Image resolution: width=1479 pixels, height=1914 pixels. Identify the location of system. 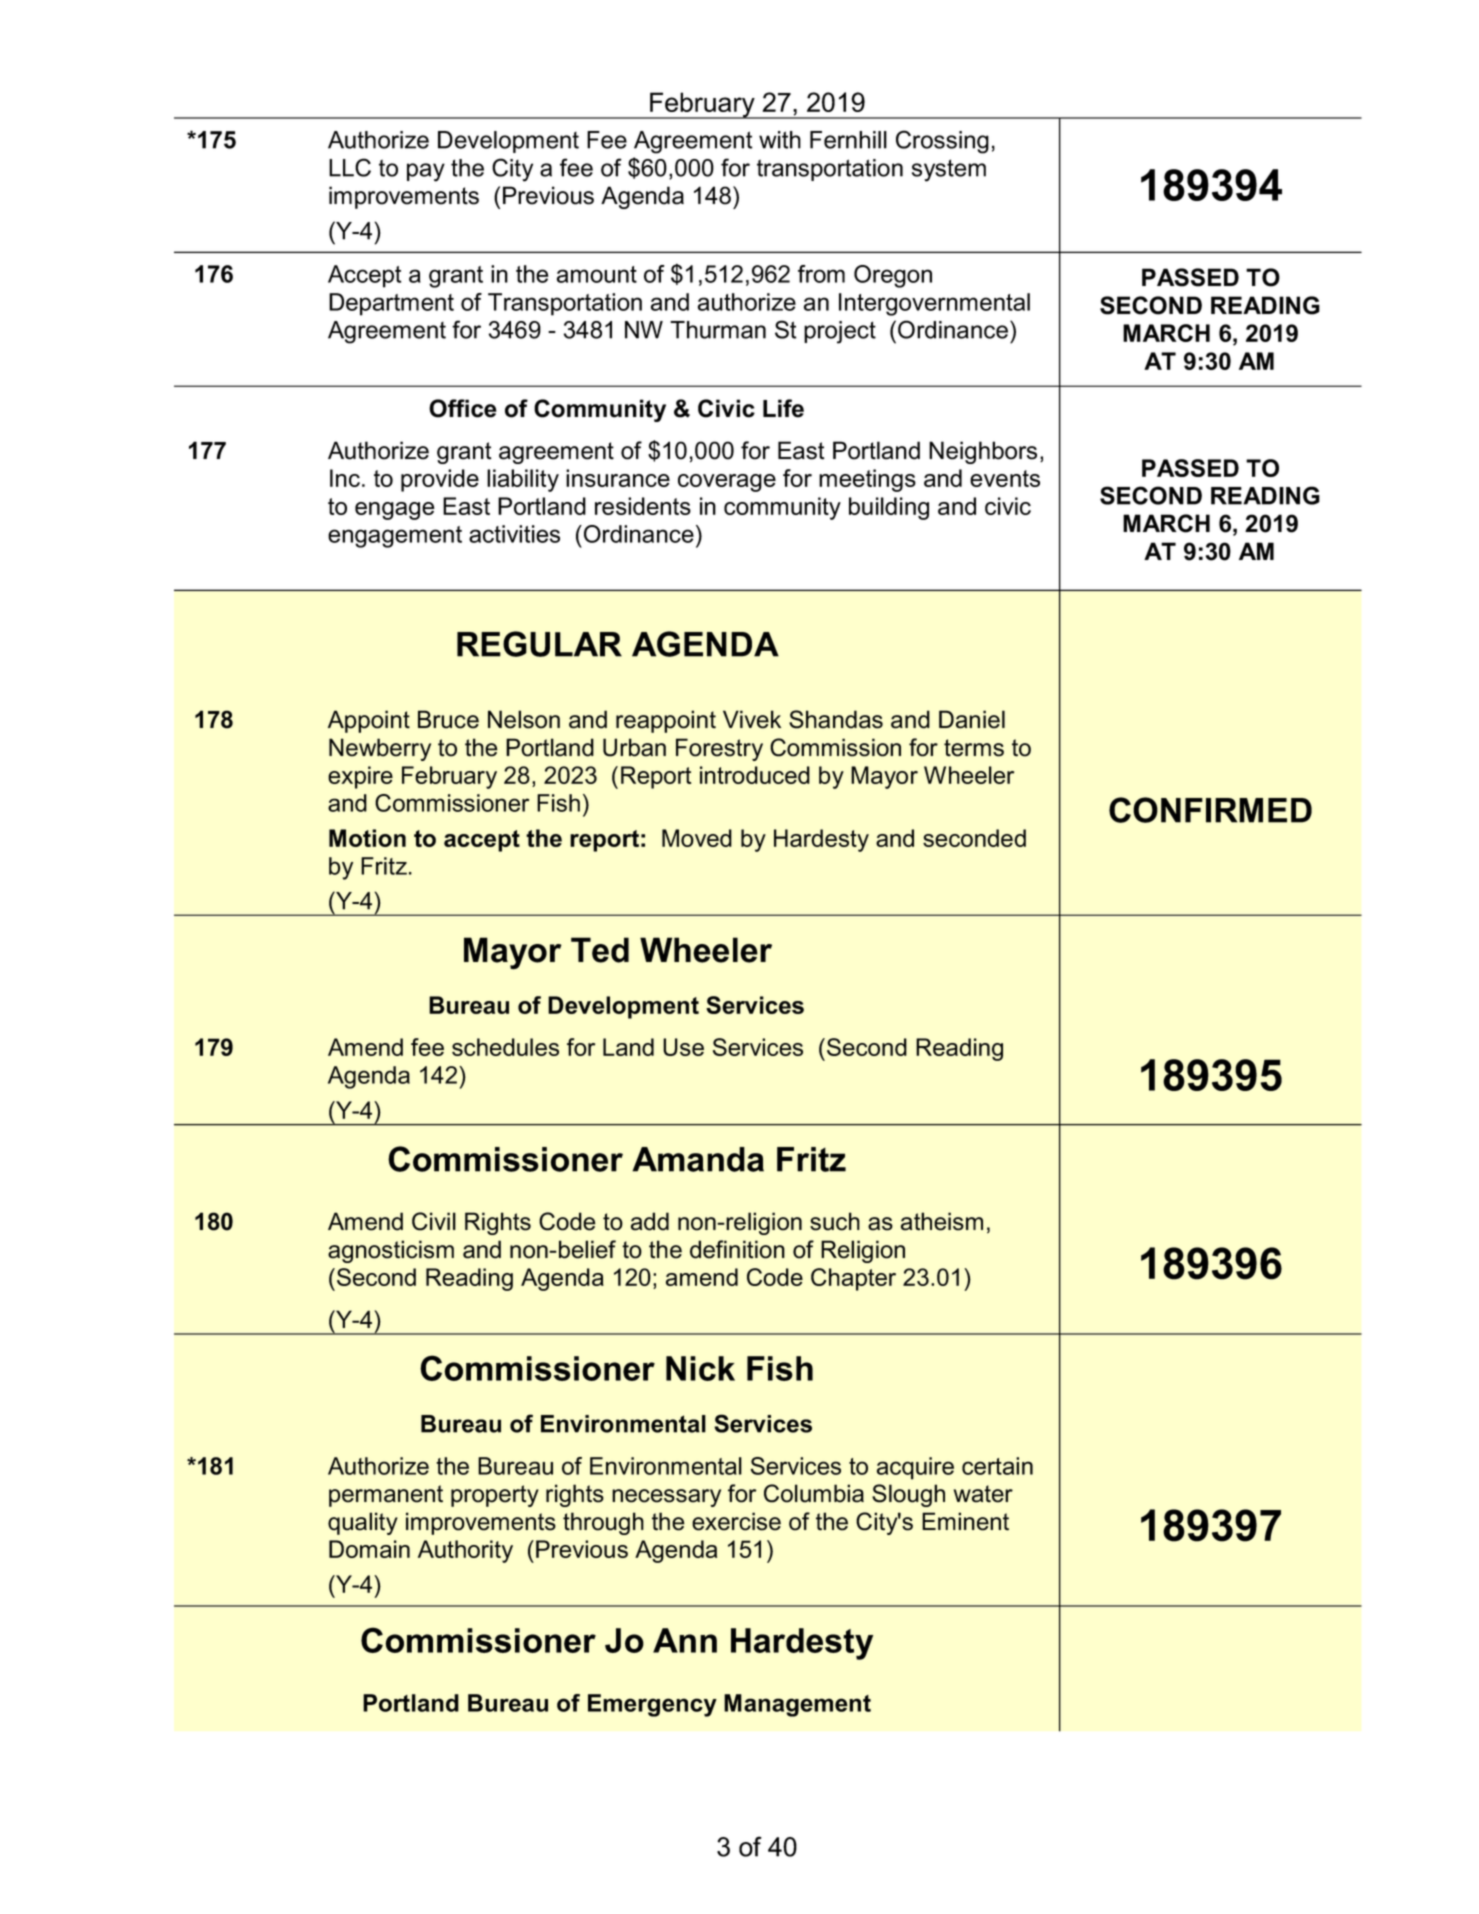
(949, 170).
